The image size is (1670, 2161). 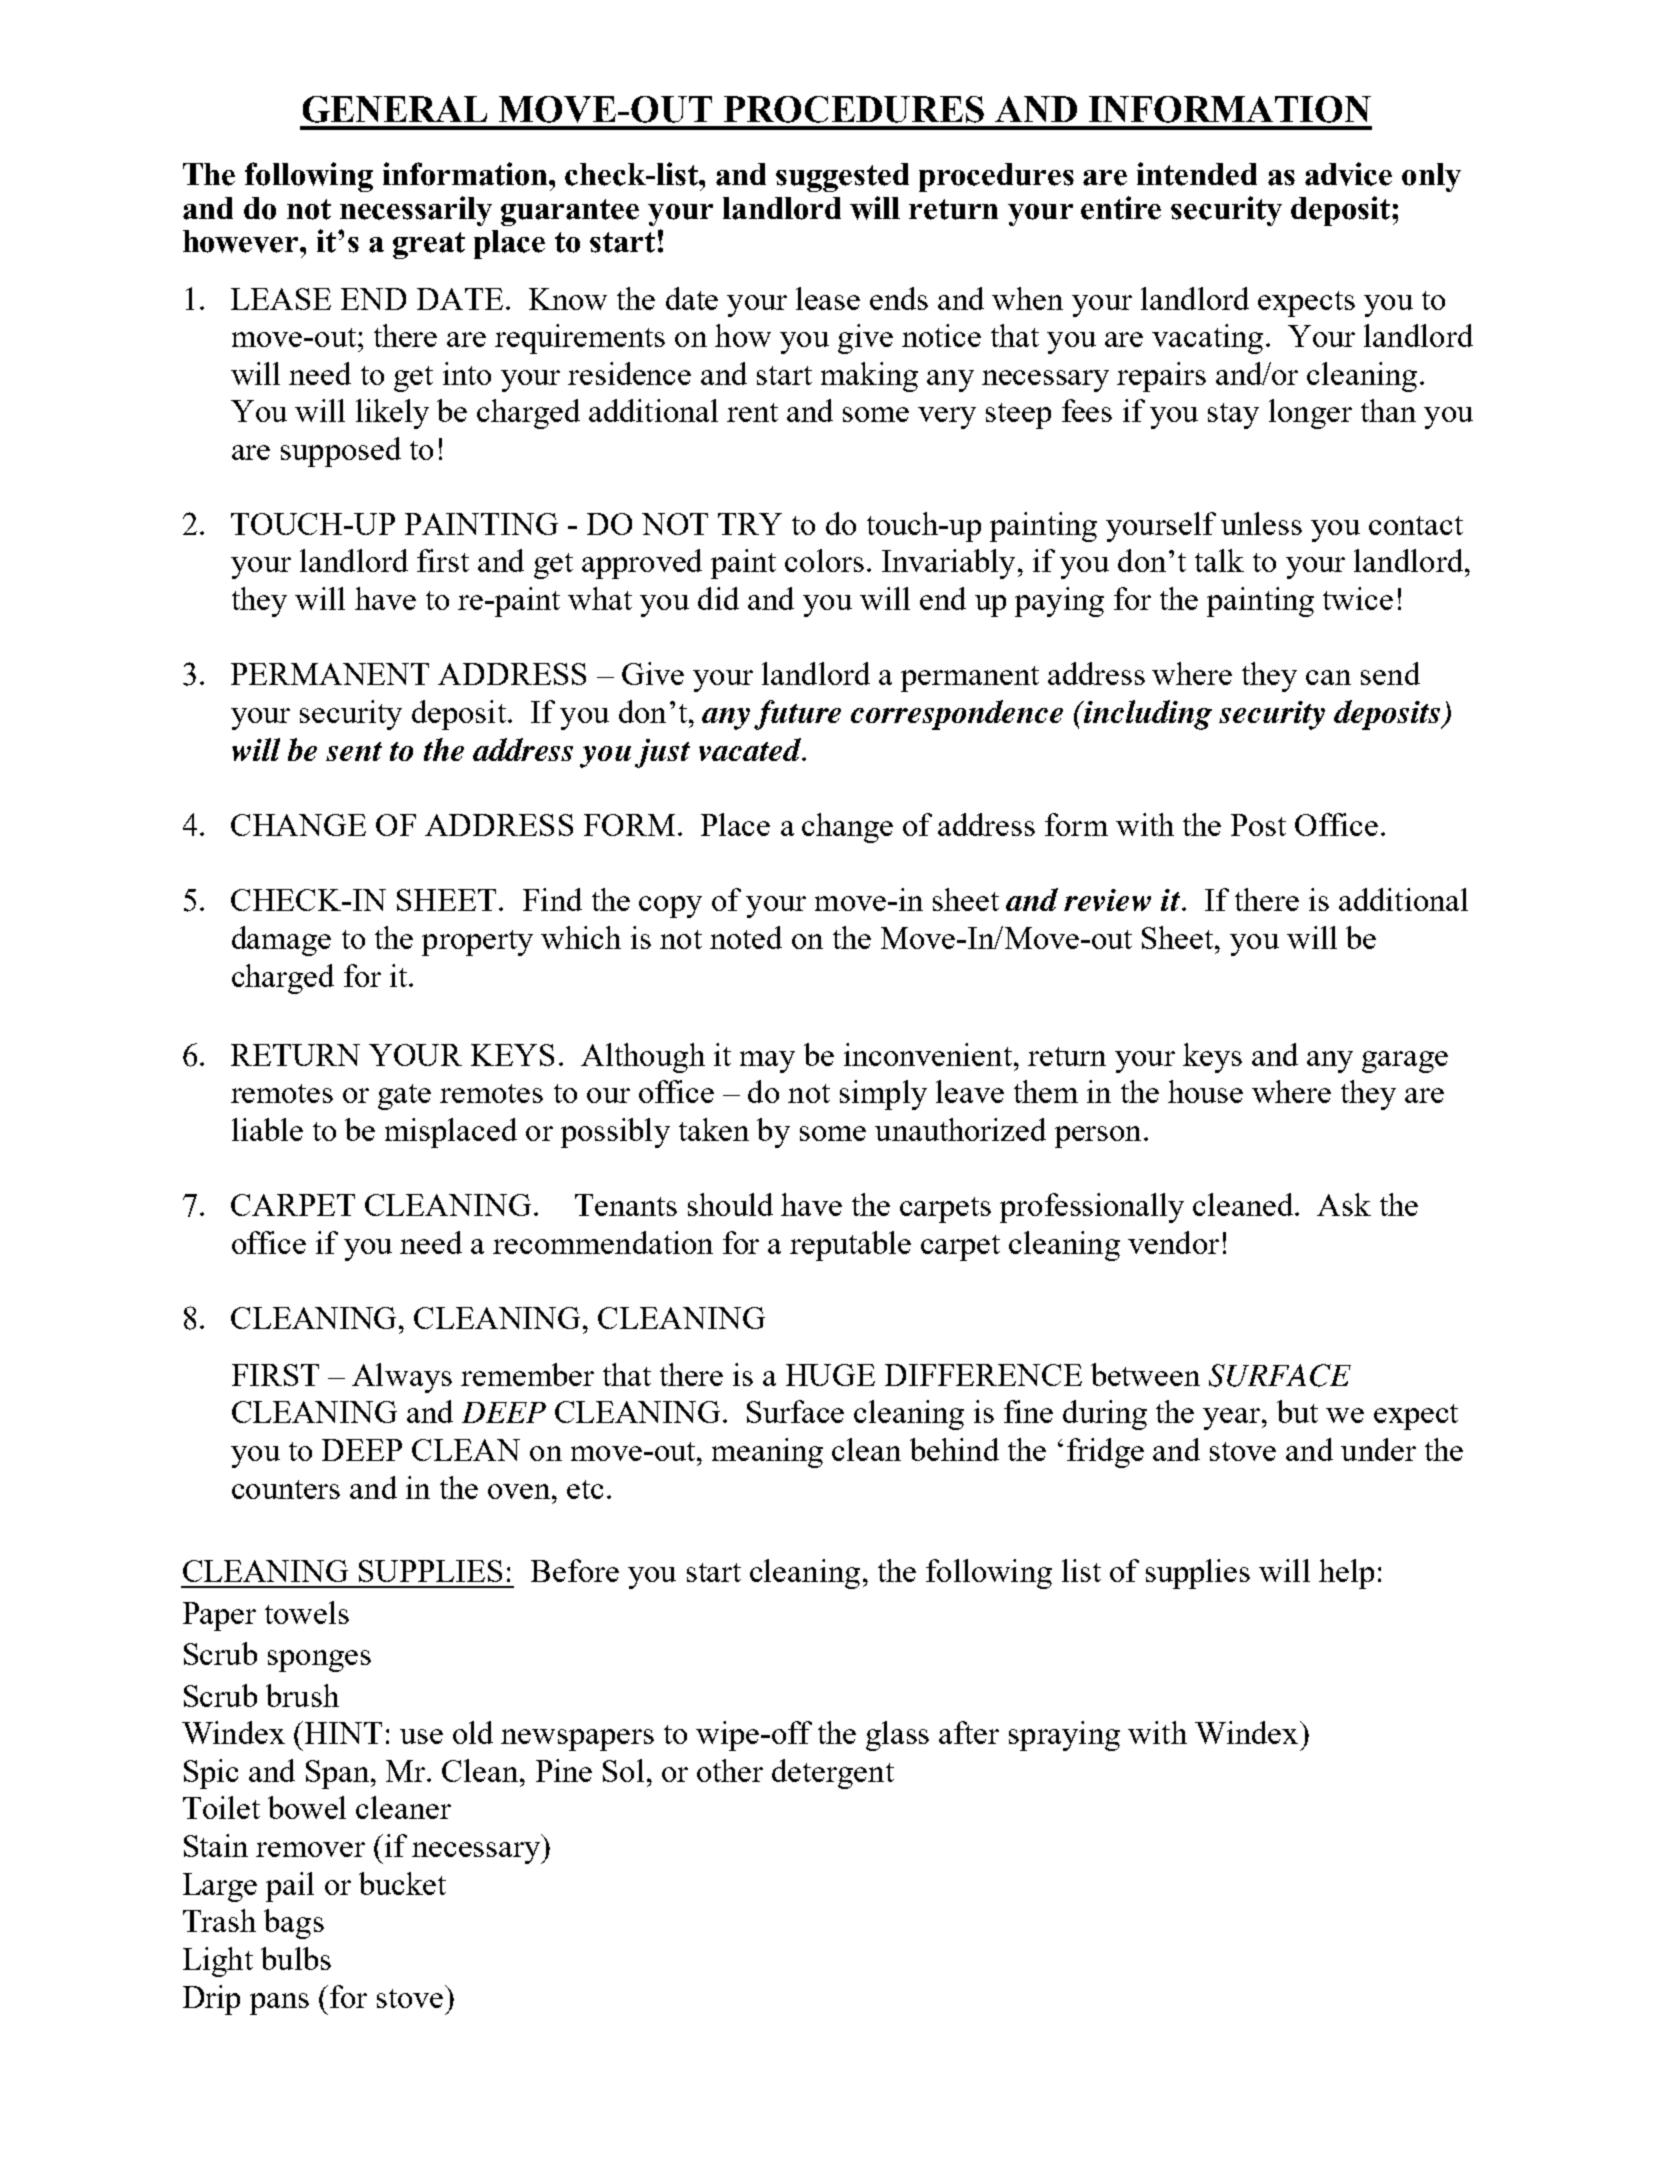 I want to click on sent, so click(x=354, y=751).
